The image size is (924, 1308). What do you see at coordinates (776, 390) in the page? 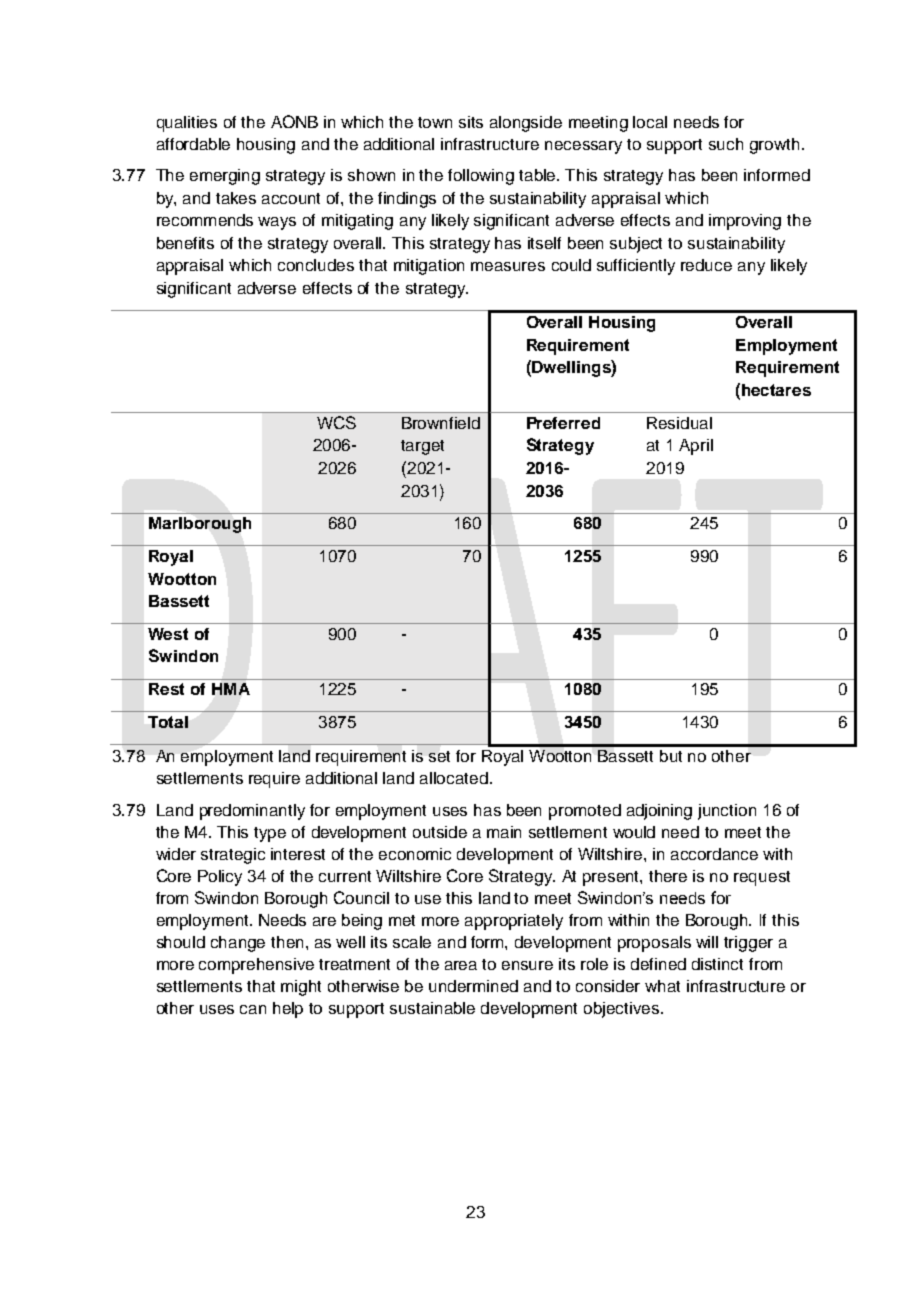
I see `hectares` at bounding box center [776, 390].
